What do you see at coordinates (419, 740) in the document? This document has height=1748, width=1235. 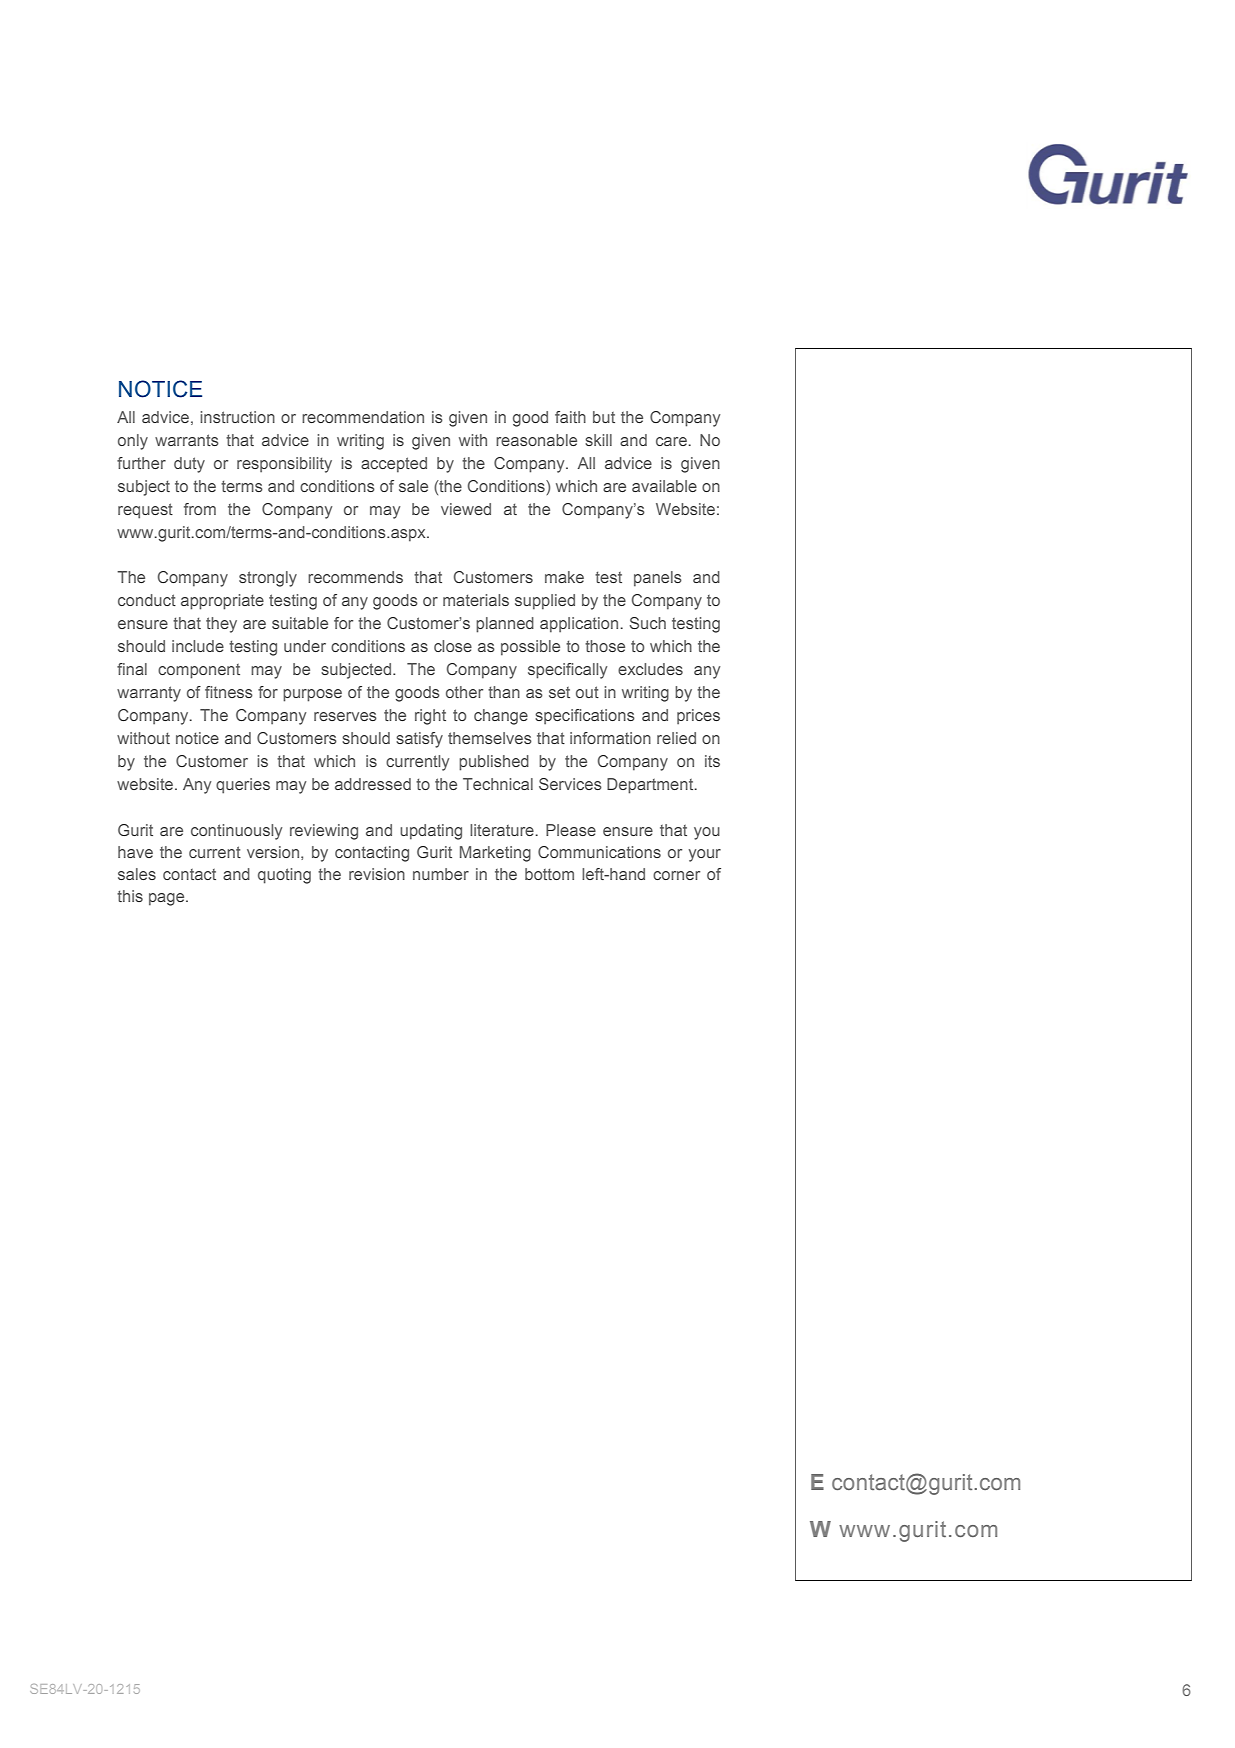 I see `satisfy` at bounding box center [419, 740].
